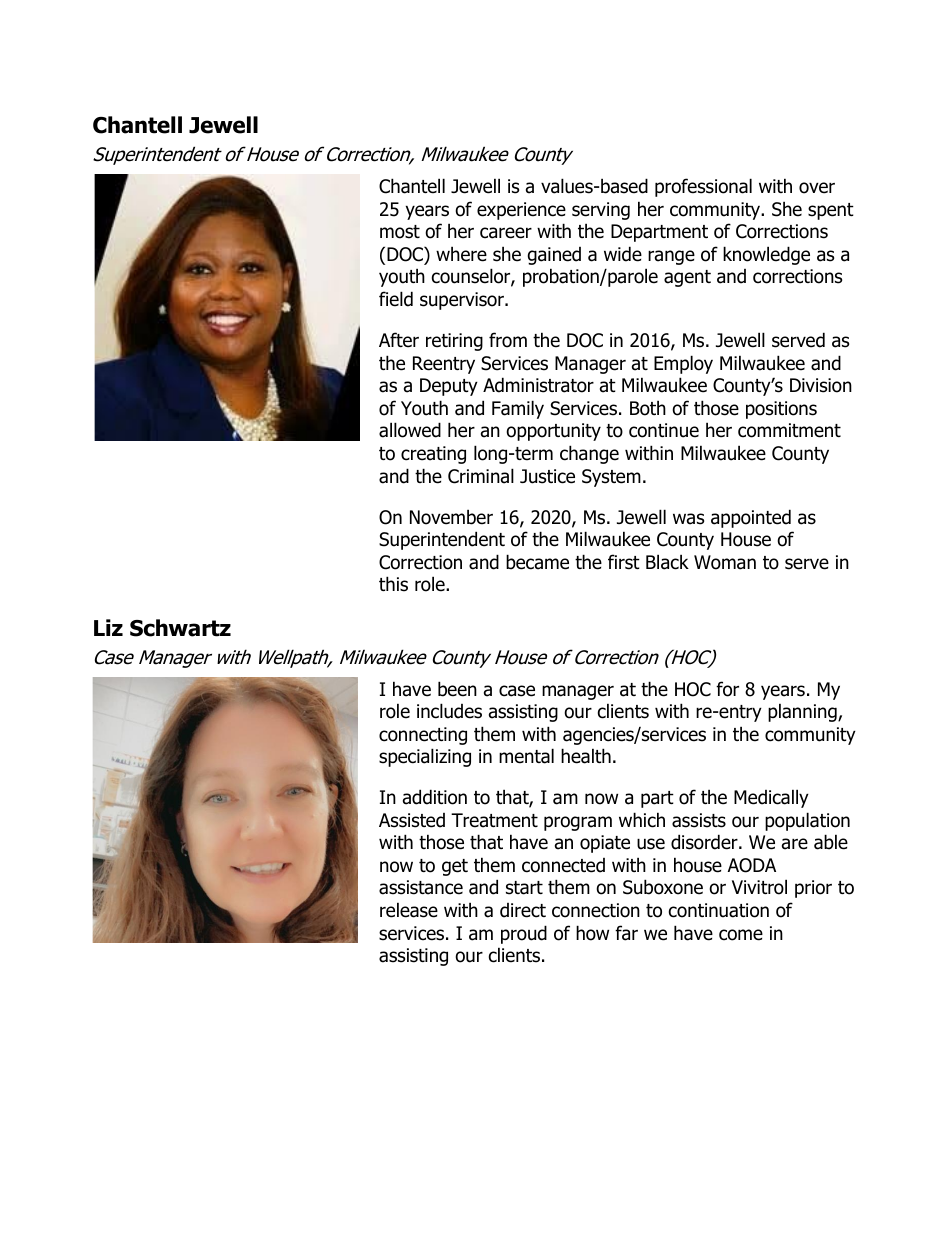 The width and height of the document is (952, 1233). What do you see at coordinates (409, 910) in the document?
I see `release` at bounding box center [409, 910].
